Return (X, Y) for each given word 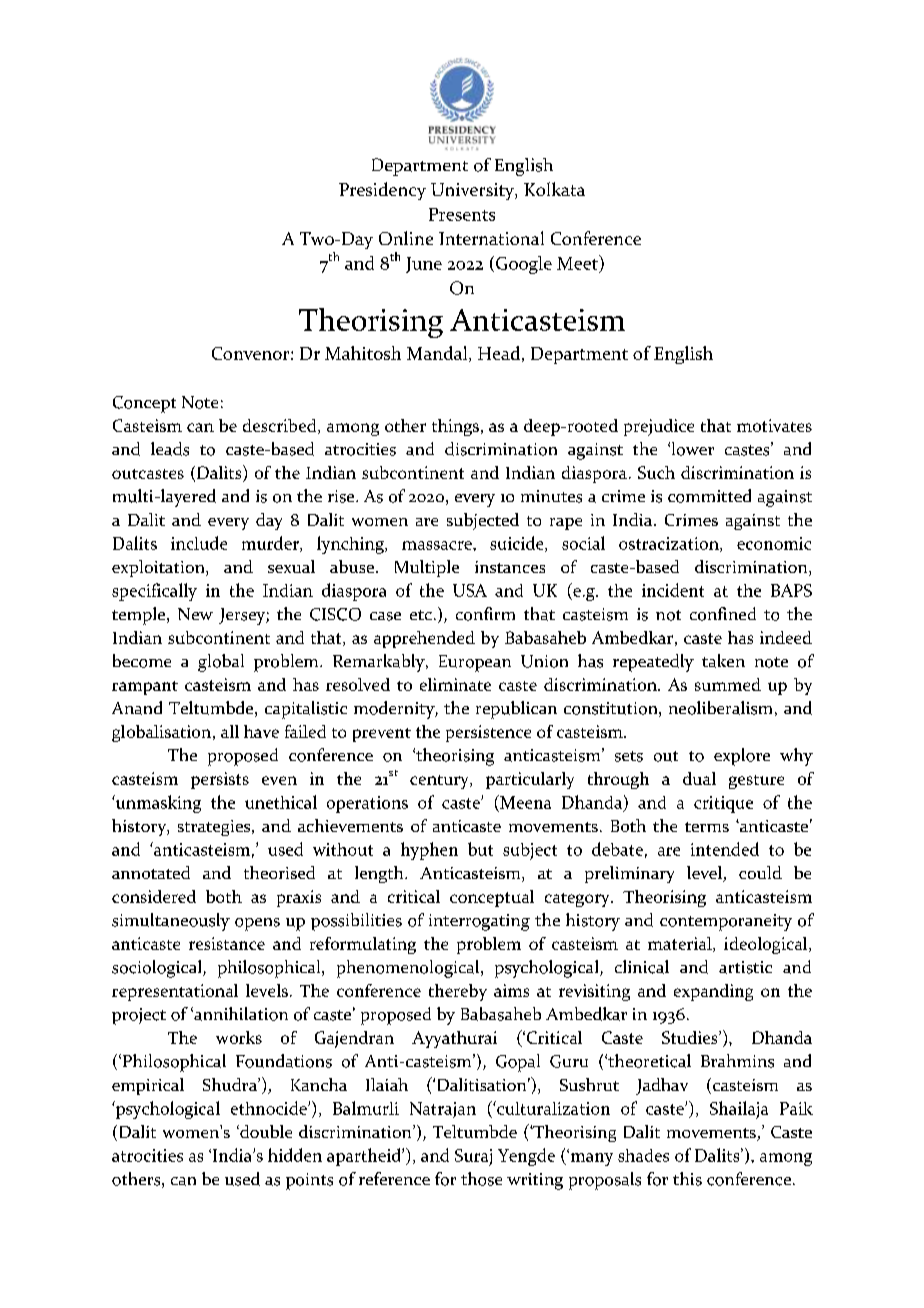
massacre (438, 545)
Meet (578, 262)
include (199, 543)
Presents (462, 214)
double (265, 1131)
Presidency (382, 191)
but (480, 849)
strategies (215, 828)
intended (725, 849)
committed (709, 496)
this (687, 1179)
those (481, 1179)
